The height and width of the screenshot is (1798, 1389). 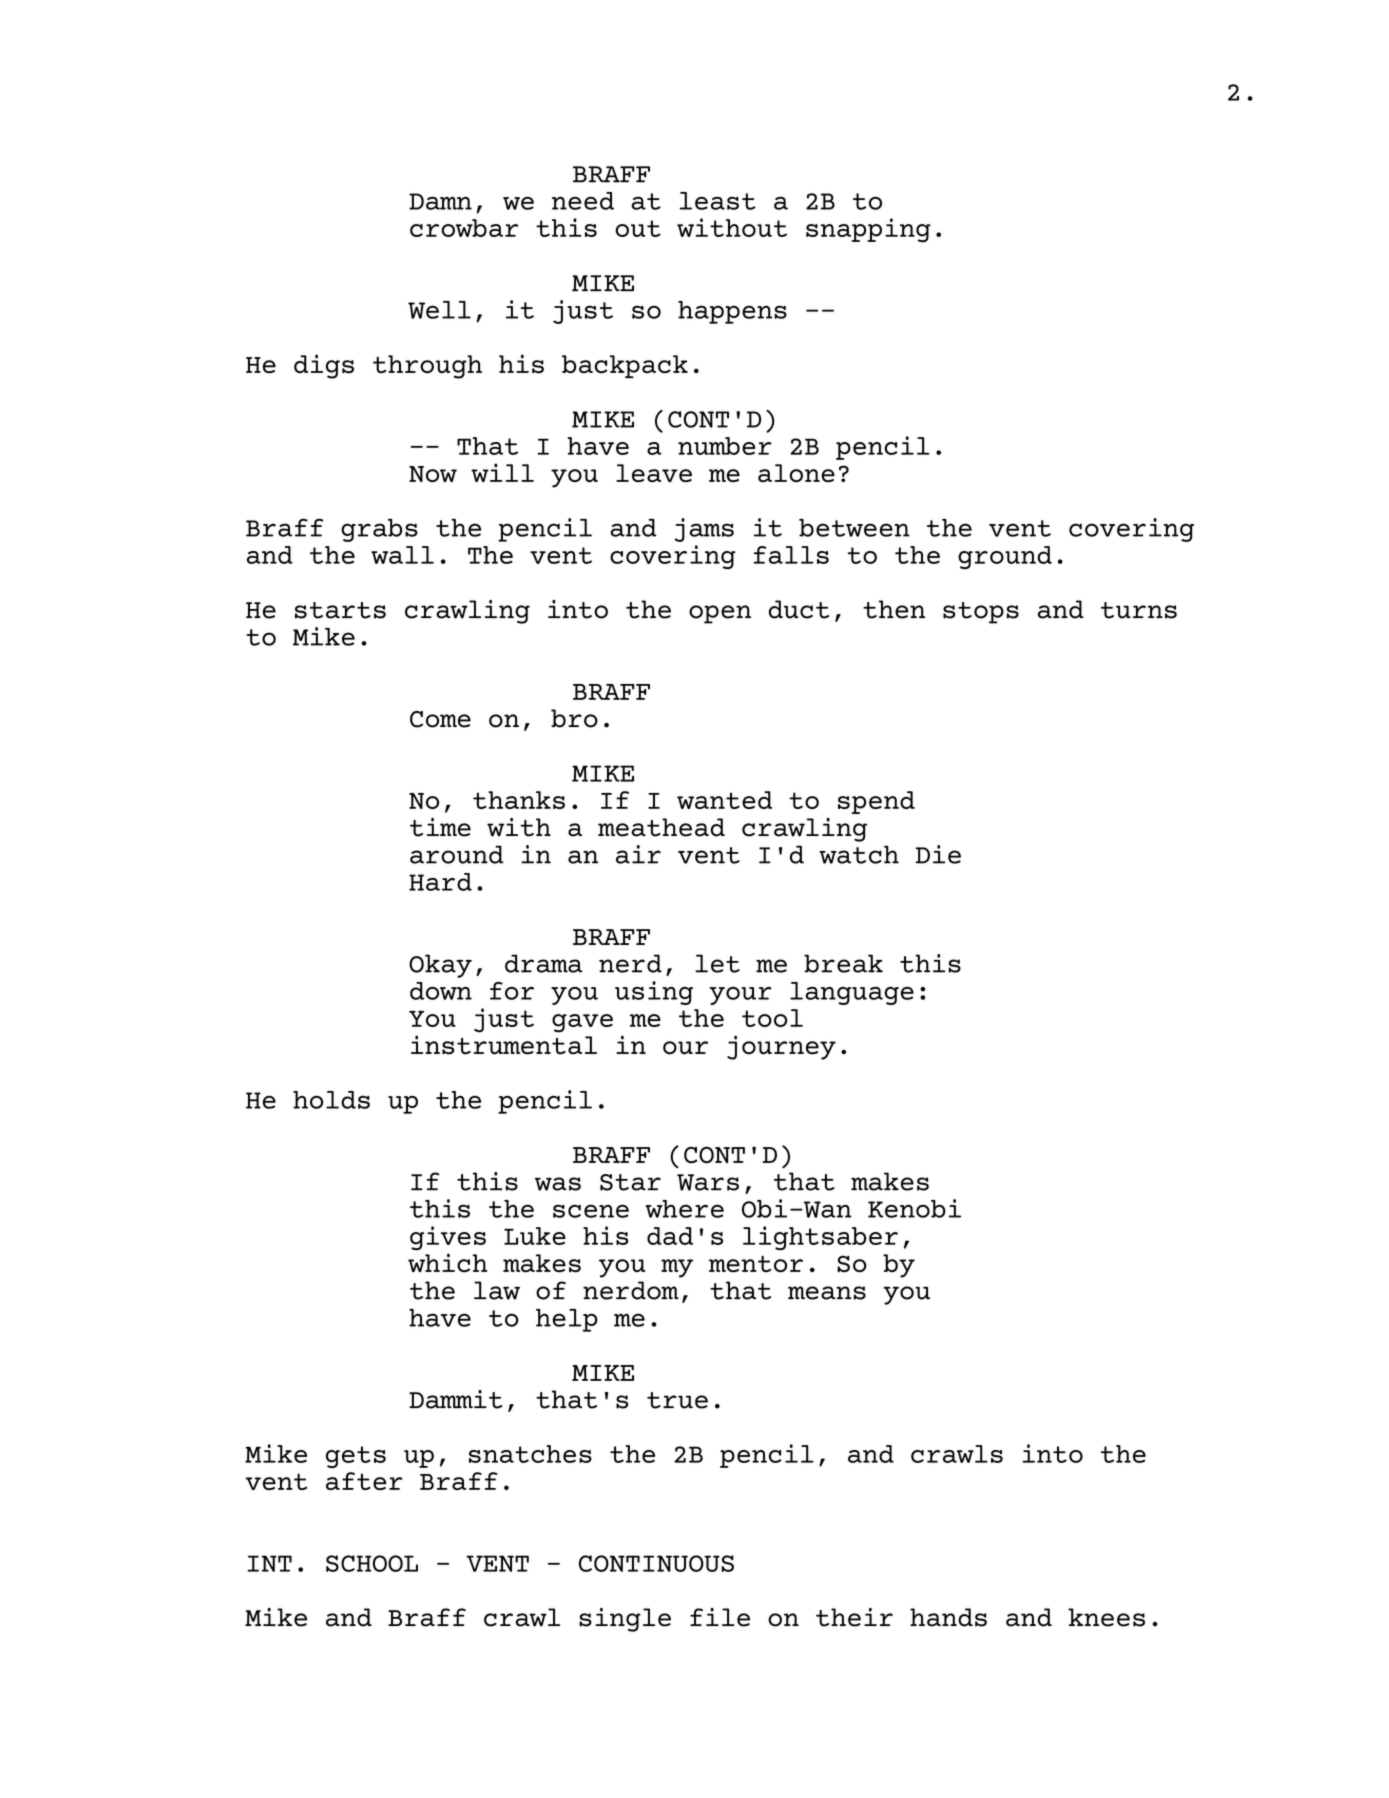 I want to click on mentor, so click(x=756, y=1264).
